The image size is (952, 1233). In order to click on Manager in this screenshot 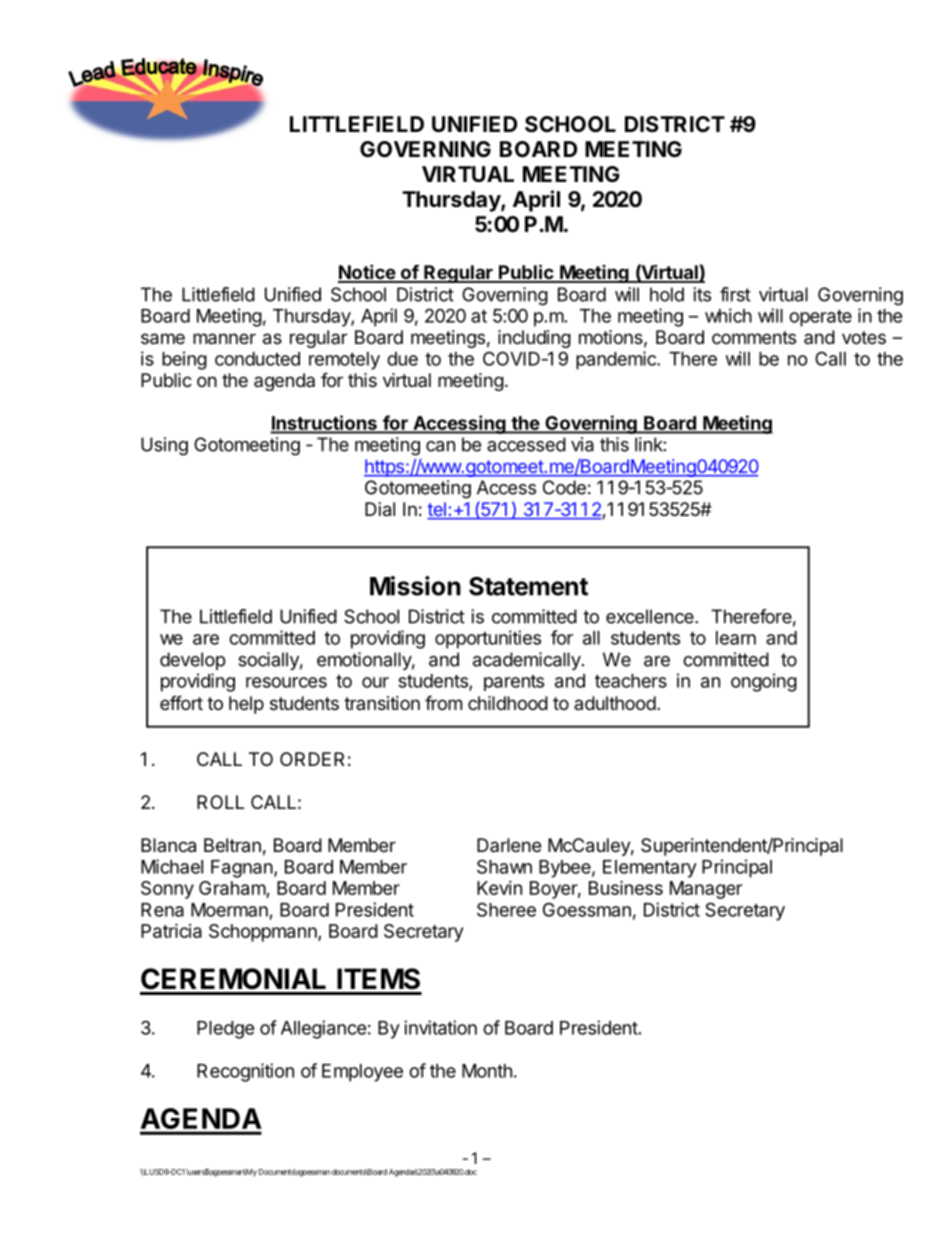, I will do `click(706, 890)`.
